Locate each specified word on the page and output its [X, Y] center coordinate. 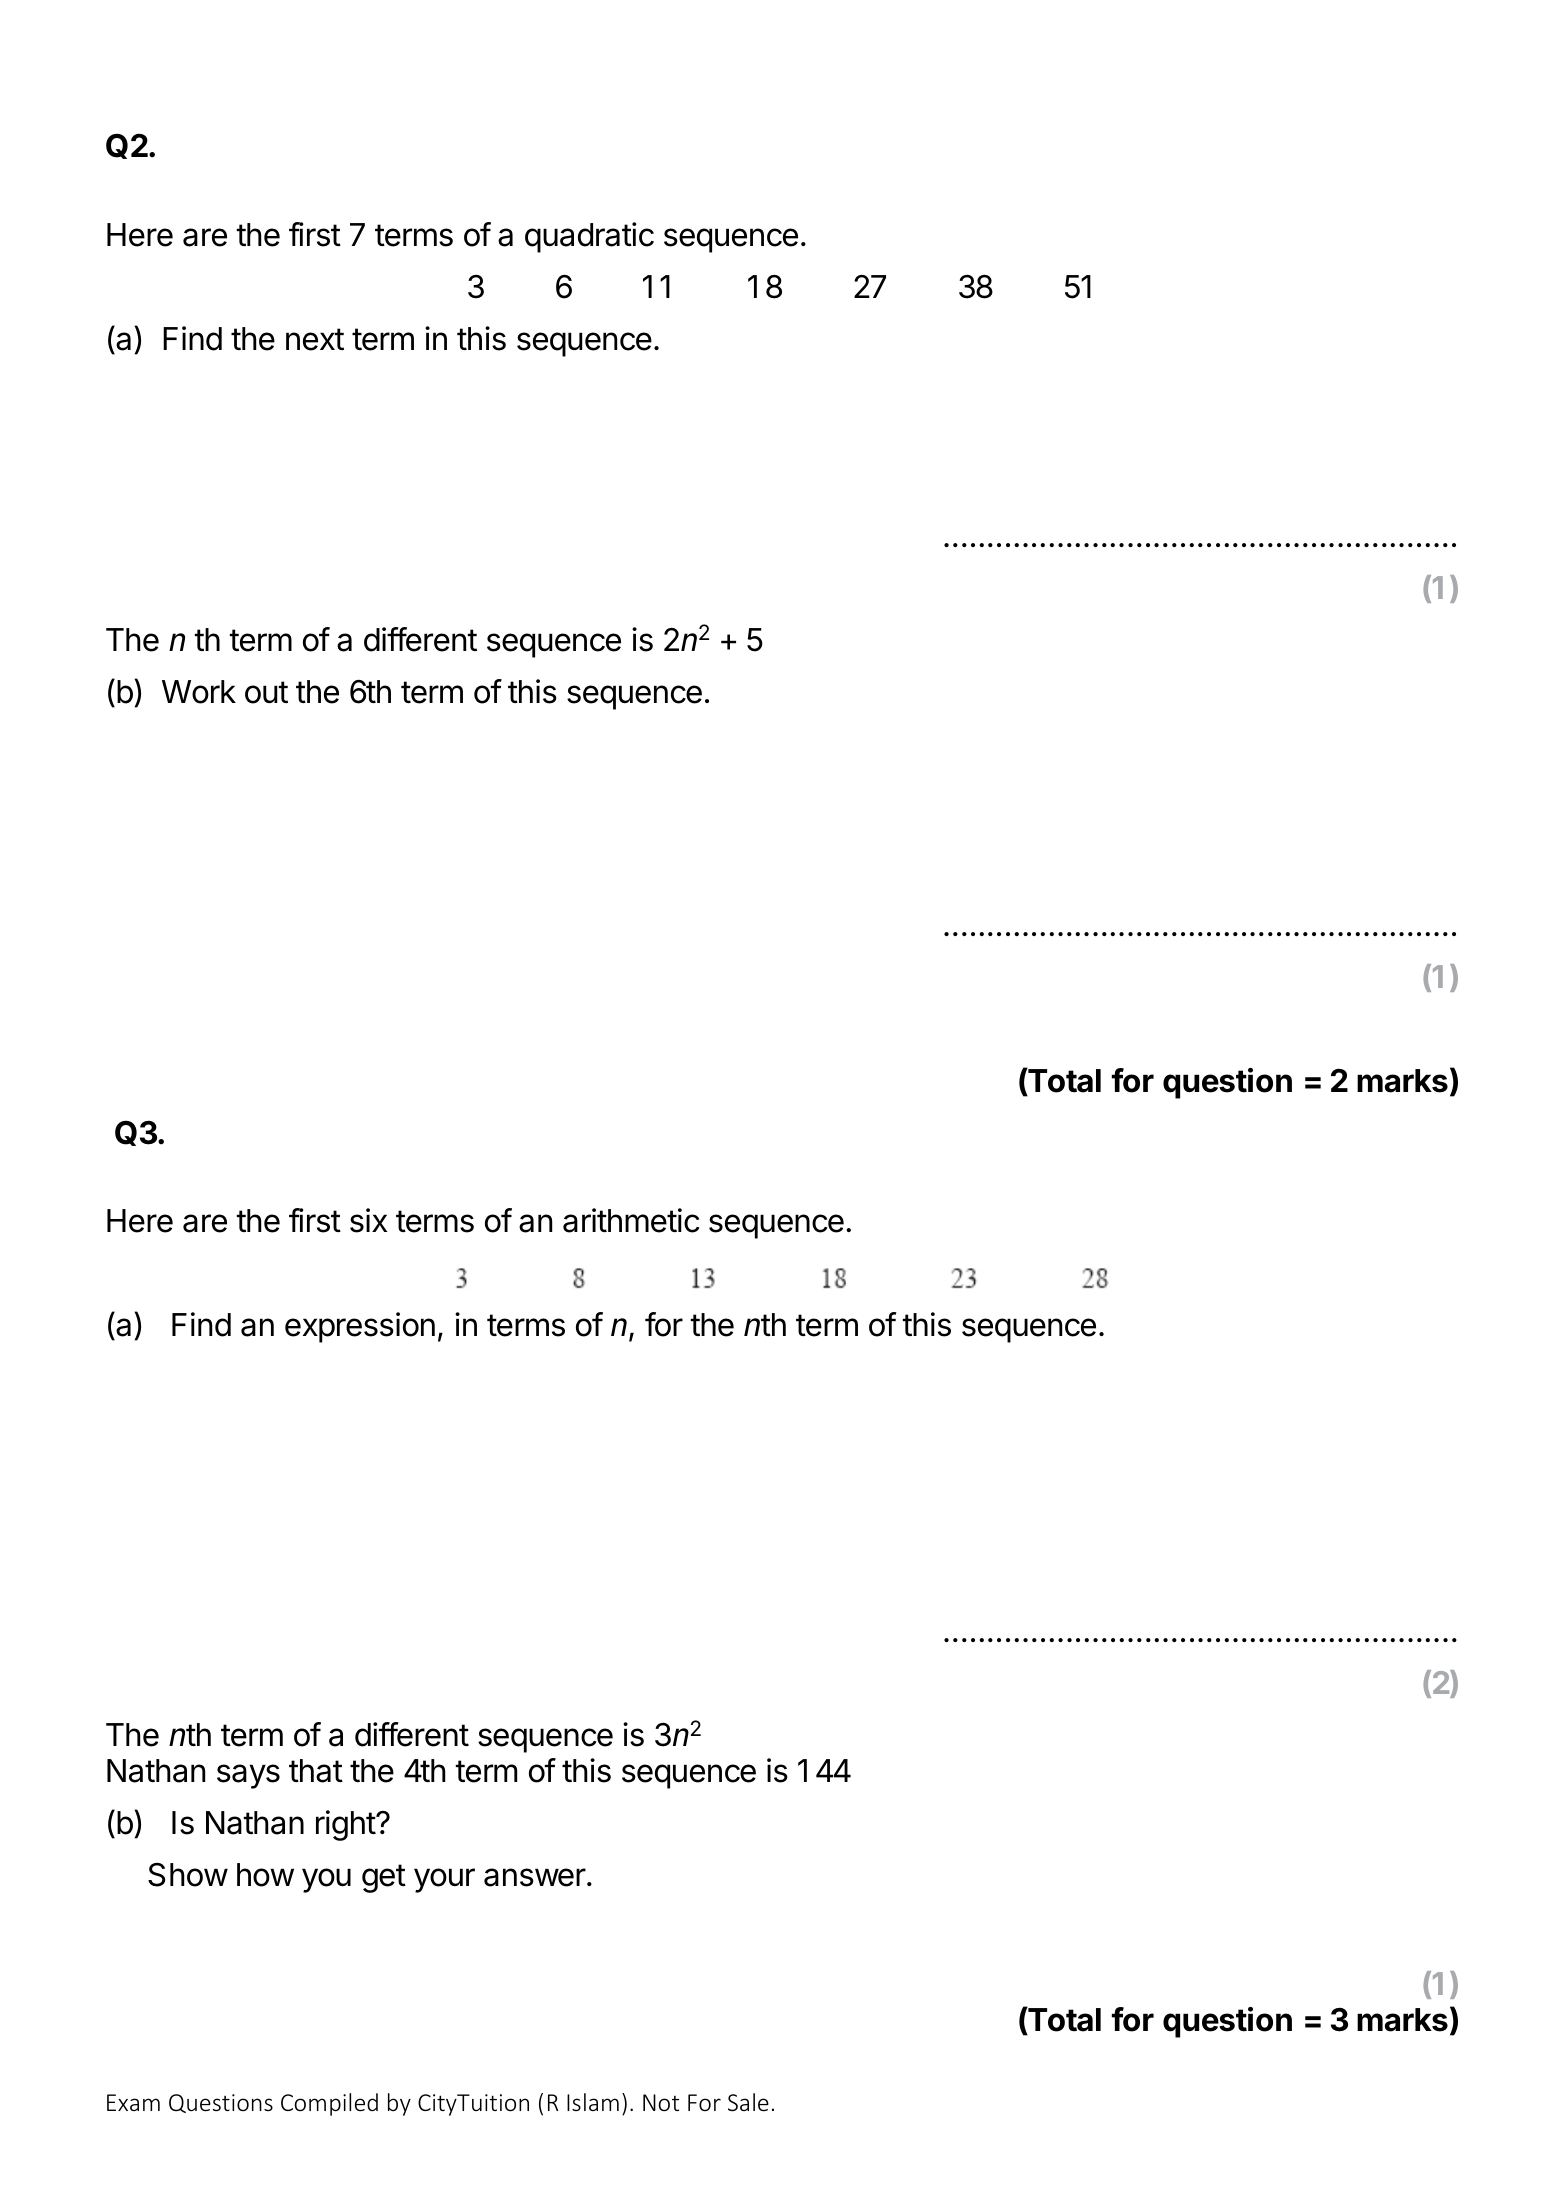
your [444, 1880]
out [266, 692]
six [368, 1220]
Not [661, 2102]
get [384, 1878]
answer [535, 1877]
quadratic [589, 237]
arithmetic [631, 1220]
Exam [133, 2102]
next [315, 339]
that [316, 1771]
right [346, 1825]
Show [188, 1875]
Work [199, 692]
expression [360, 1327]
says [248, 1776]
